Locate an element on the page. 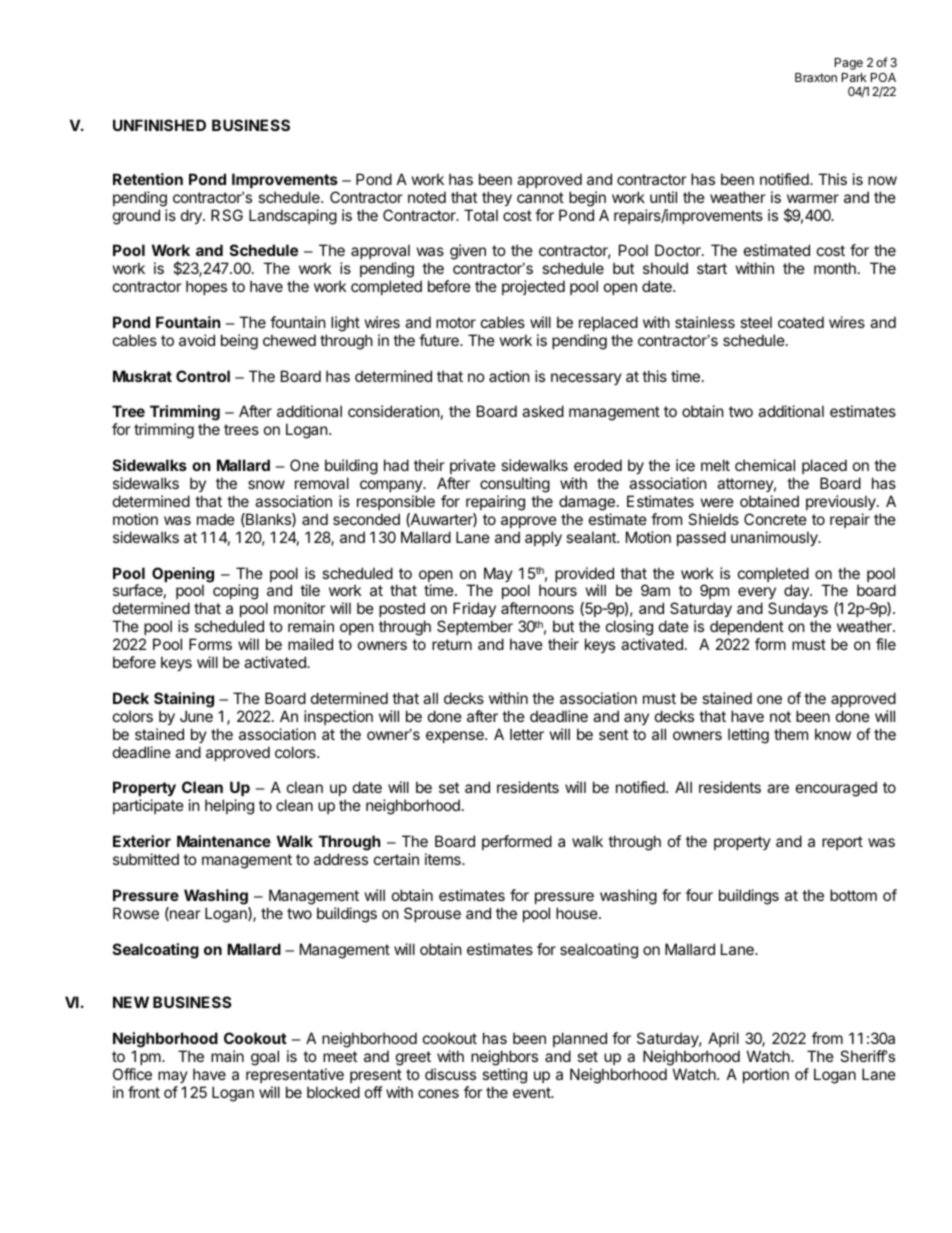 The width and height of the document is (952, 1233). UNFINISHED is located at coordinates (159, 125).
